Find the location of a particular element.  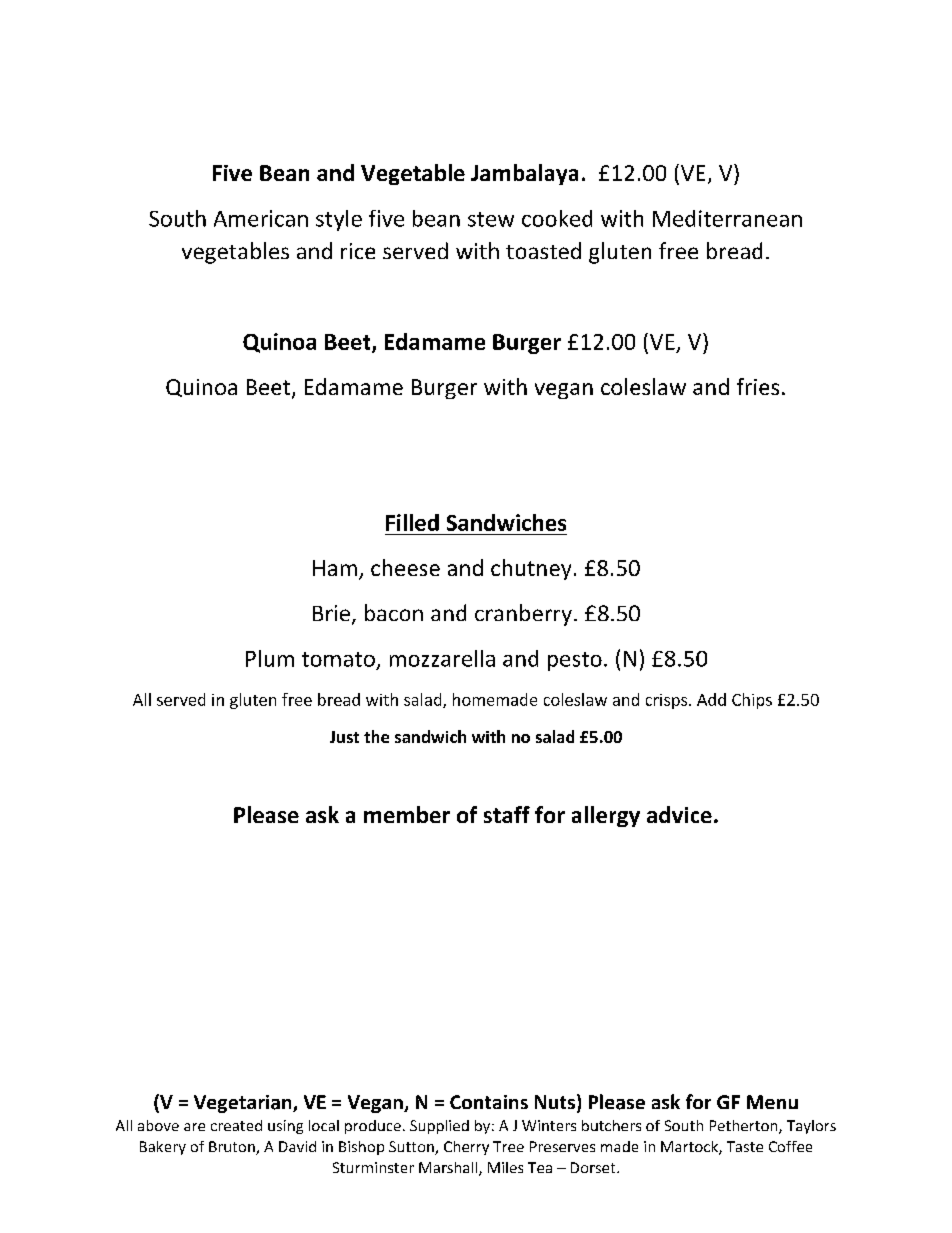

American is located at coordinates (261, 218).
